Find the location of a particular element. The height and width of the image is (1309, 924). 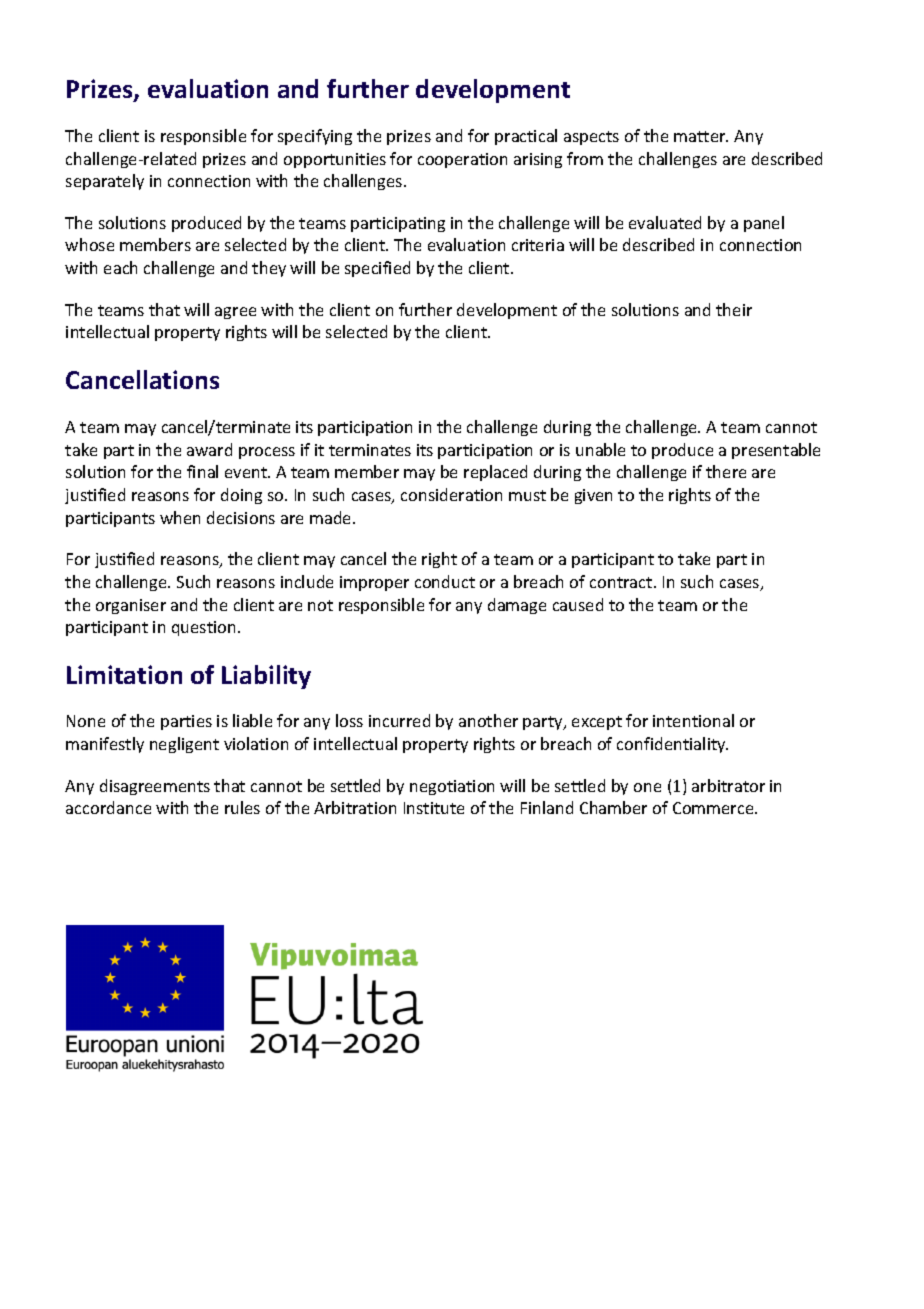

separately is located at coordinates (105, 182).
